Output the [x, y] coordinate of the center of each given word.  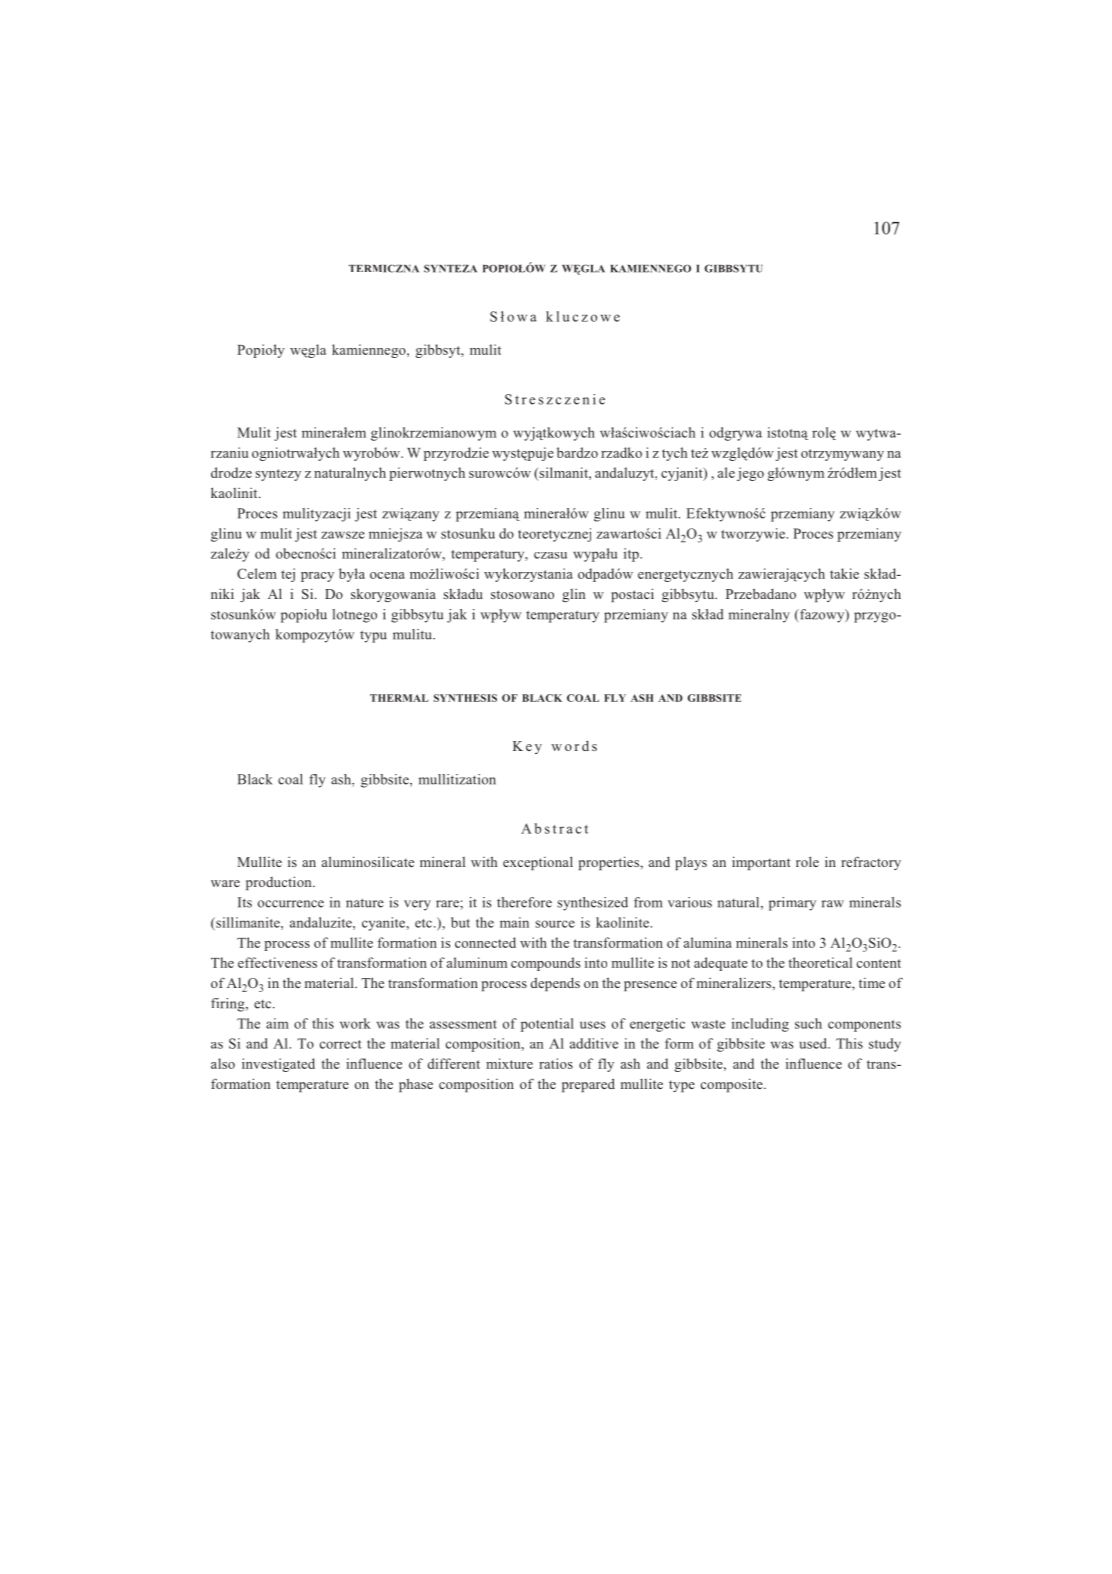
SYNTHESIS [465, 698]
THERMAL [399, 698]
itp [632, 555]
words [574, 745]
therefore [524, 902]
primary [792, 904]
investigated [278, 1065]
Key [527, 747]
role [807, 861]
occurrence [291, 904]
